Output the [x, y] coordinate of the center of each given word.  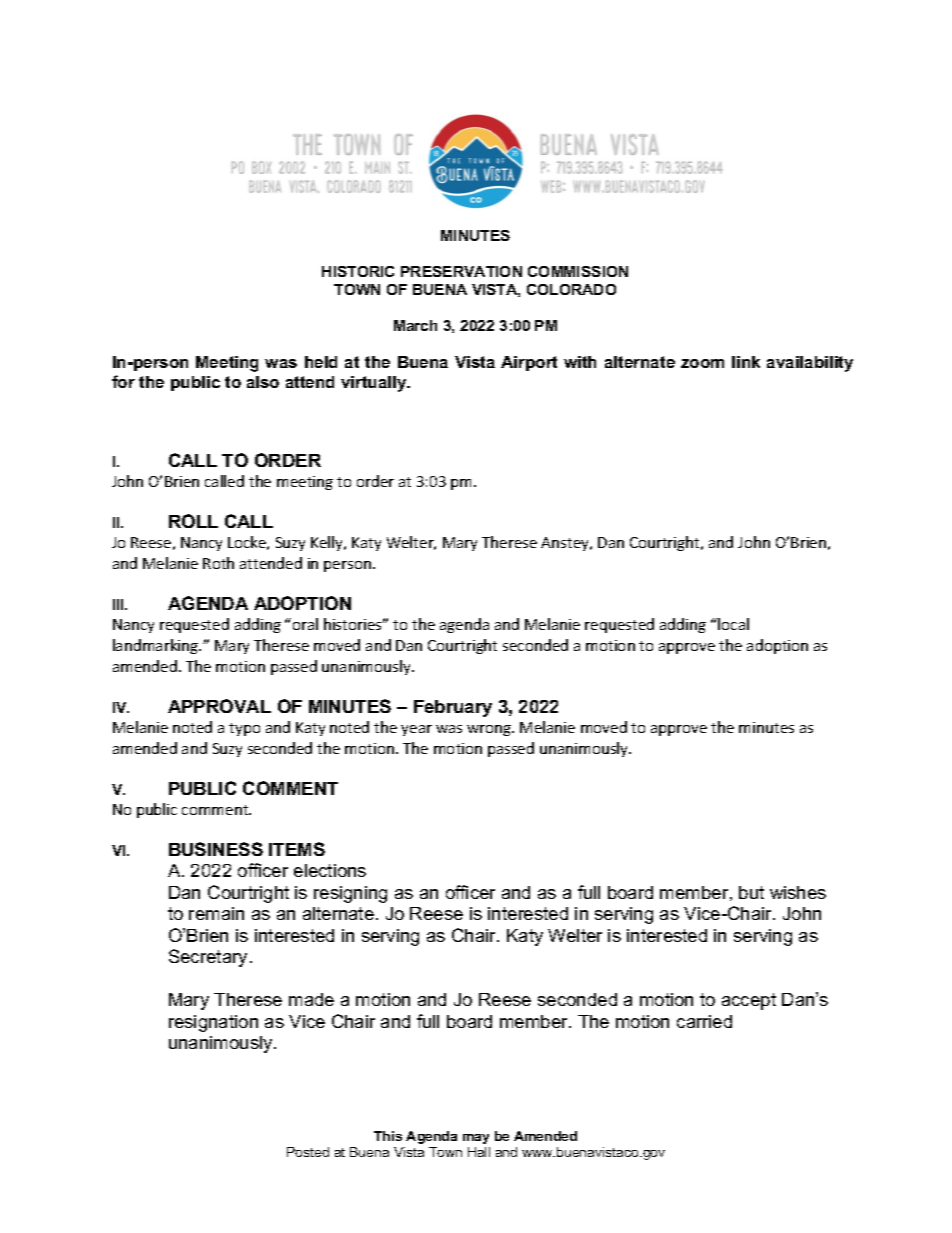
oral [304, 624]
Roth [218, 563]
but [751, 892]
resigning [350, 894]
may [476, 1139]
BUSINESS [216, 849]
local [732, 624]
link [746, 362]
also [263, 382]
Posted [308, 1152]
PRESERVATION [461, 271]
